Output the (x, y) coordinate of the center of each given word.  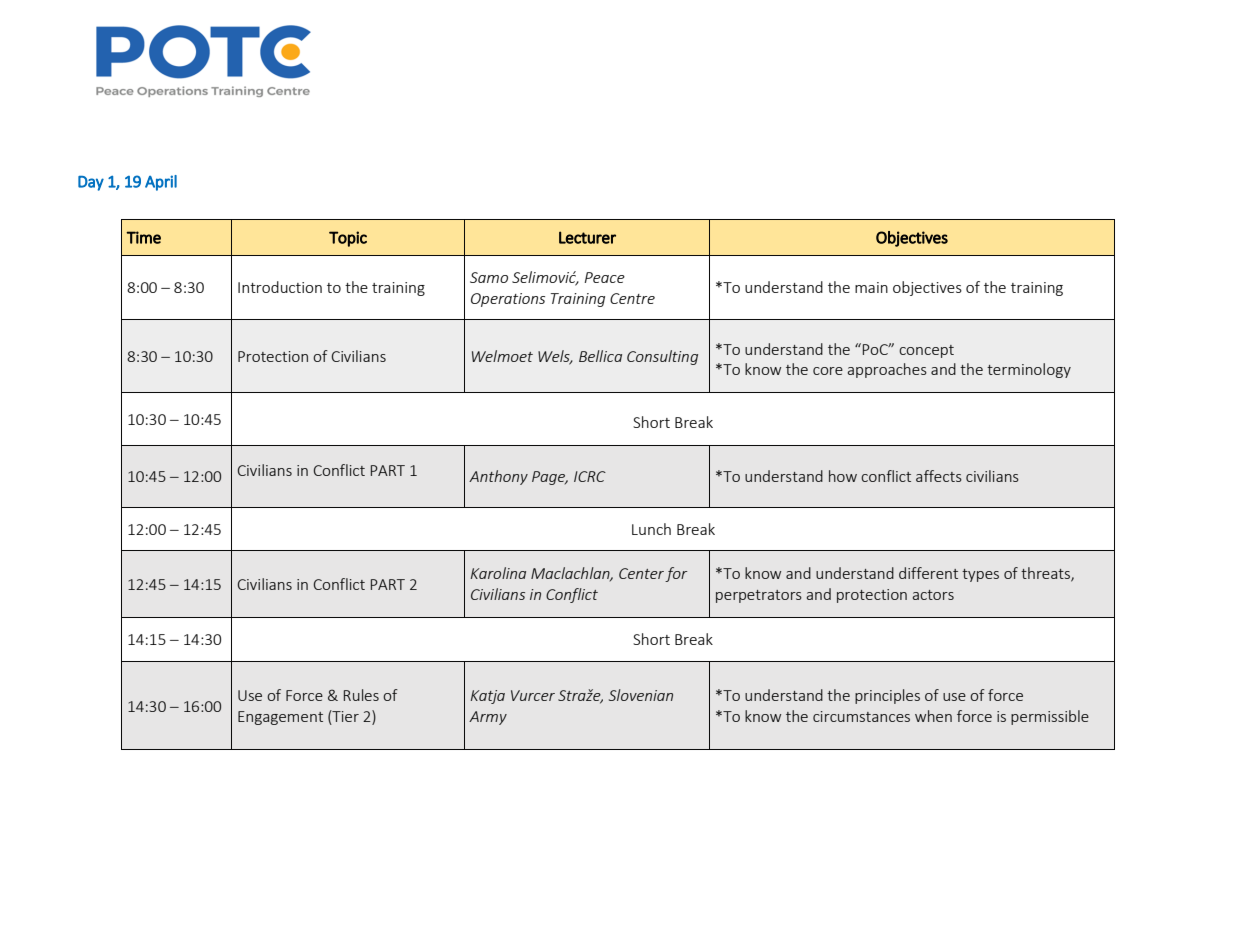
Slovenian (641, 695)
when (933, 716)
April (161, 183)
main (871, 287)
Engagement (280, 718)
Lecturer (587, 237)
